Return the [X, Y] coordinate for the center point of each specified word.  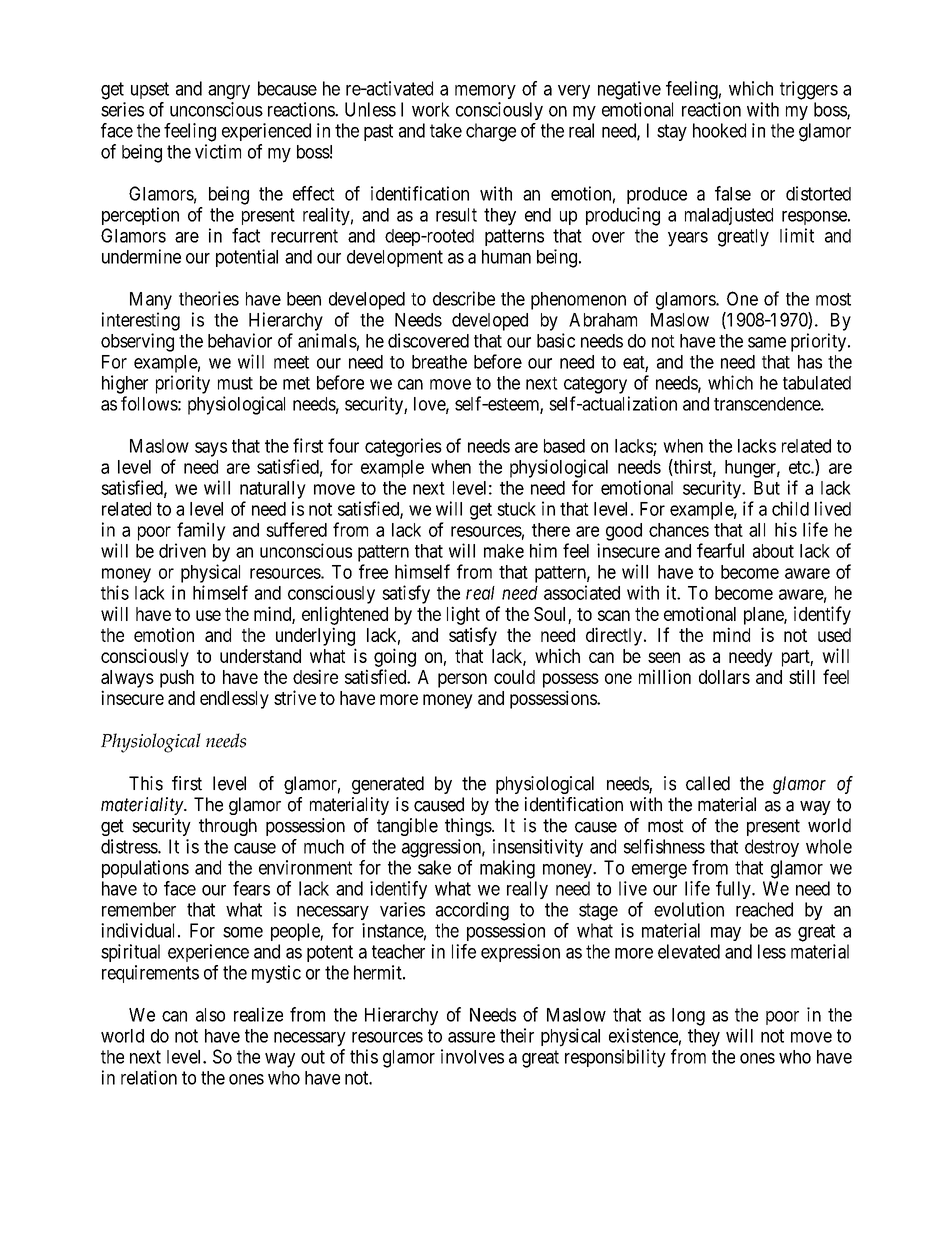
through [228, 827]
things [468, 827]
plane [764, 616]
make [504, 551]
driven [182, 550]
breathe [439, 362]
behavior [240, 340]
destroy [772, 848]
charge [491, 132]
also [210, 1015]
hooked [719, 130]
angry [229, 92]
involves [472, 1056]
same [767, 342]
